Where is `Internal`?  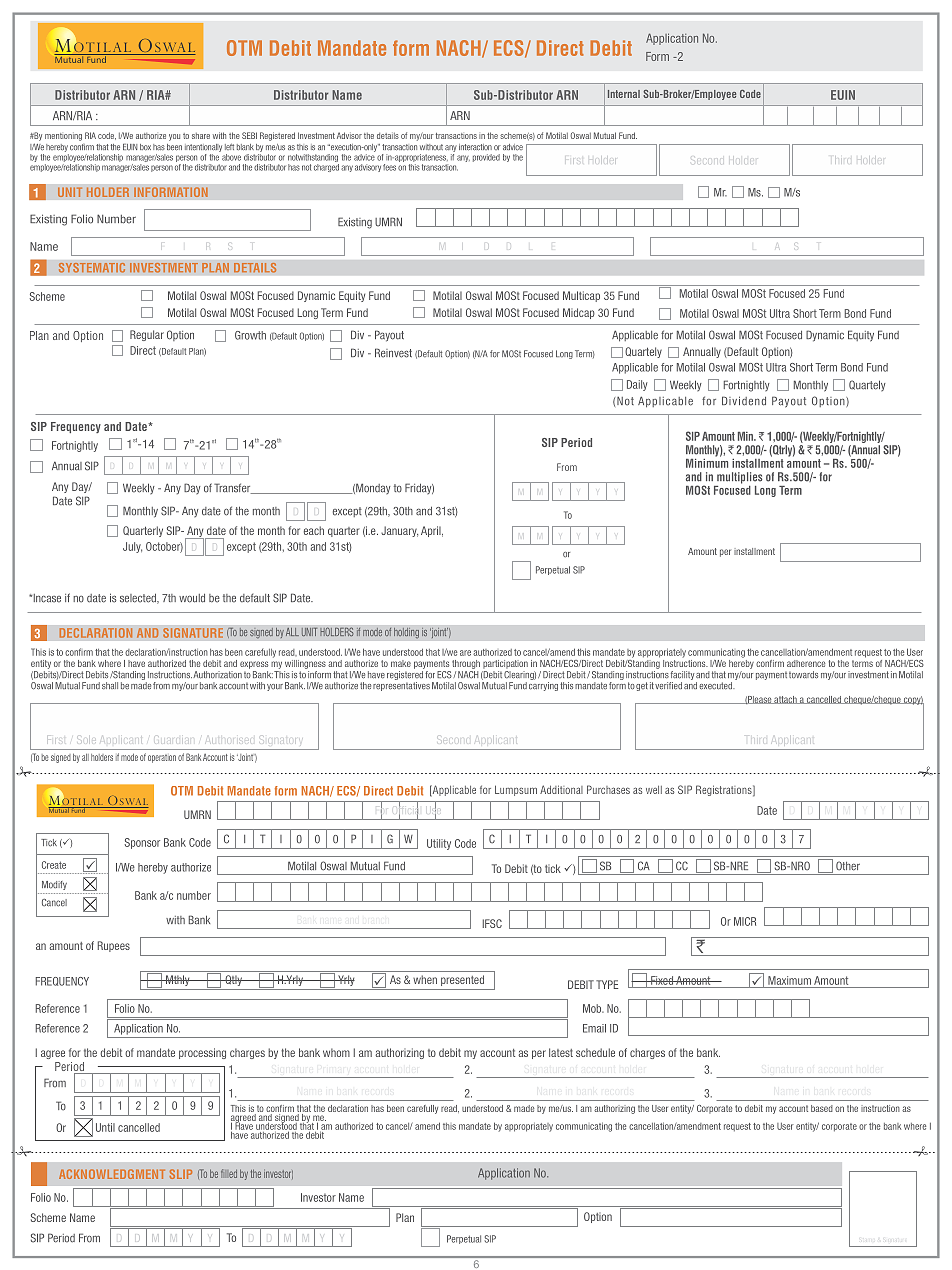
Internal is located at coordinates (624, 94).
